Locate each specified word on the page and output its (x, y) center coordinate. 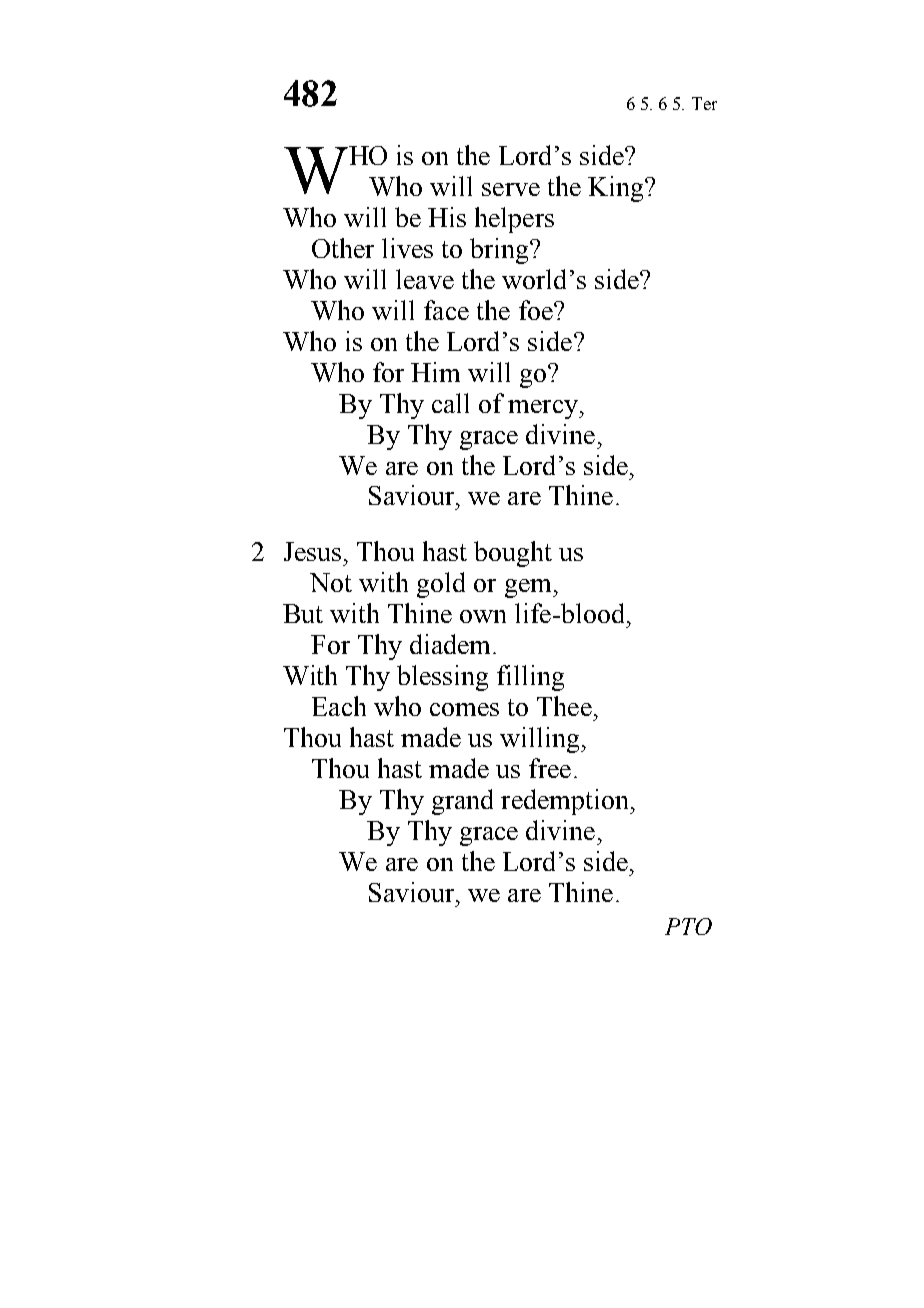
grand (462, 802)
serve (511, 189)
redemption (566, 802)
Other (343, 248)
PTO (688, 926)
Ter (704, 103)
